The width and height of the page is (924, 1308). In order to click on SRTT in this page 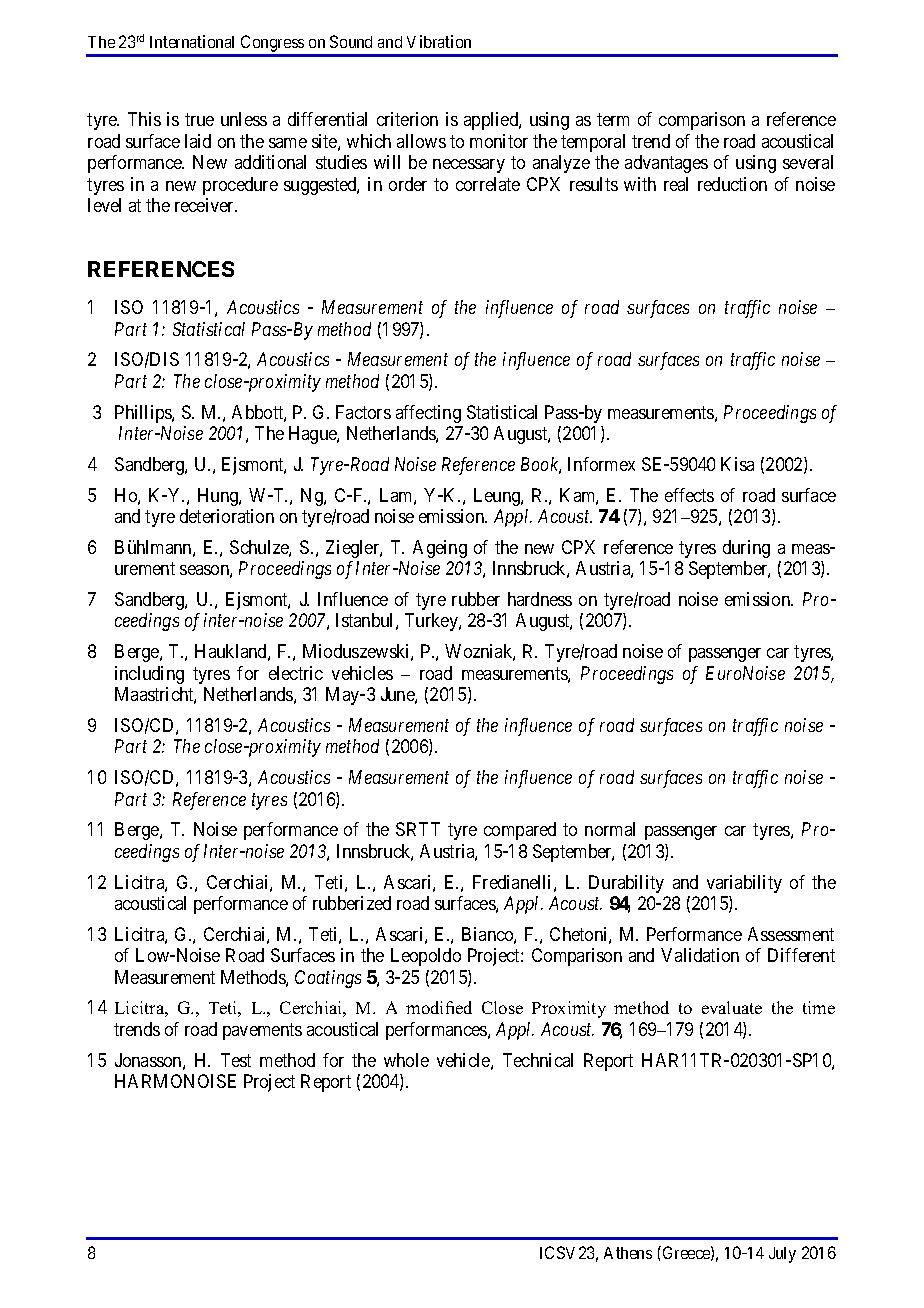, I will do `click(418, 829)`.
